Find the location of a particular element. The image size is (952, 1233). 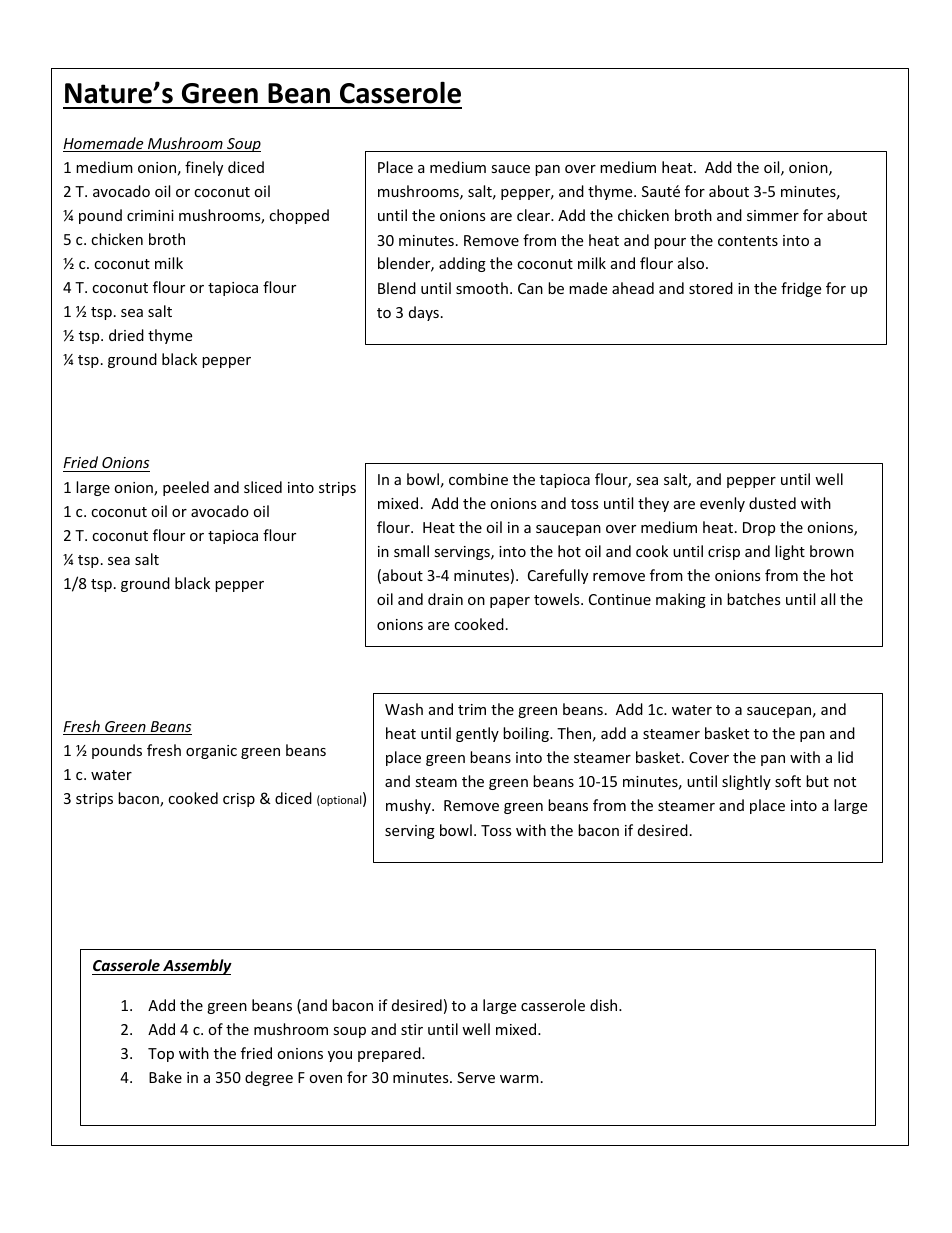

combine is located at coordinates (478, 479).
